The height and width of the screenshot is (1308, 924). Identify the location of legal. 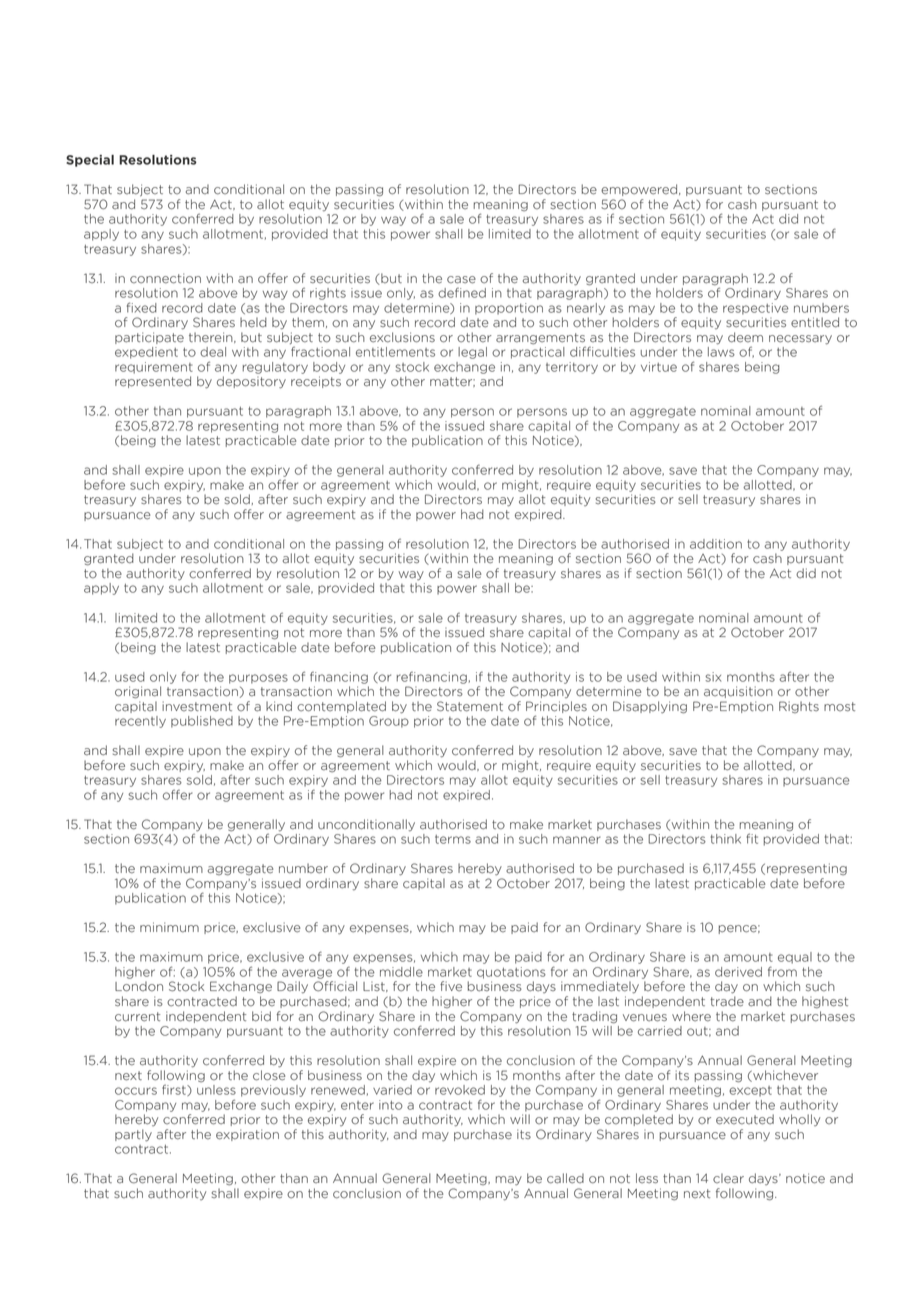
(472, 353).
